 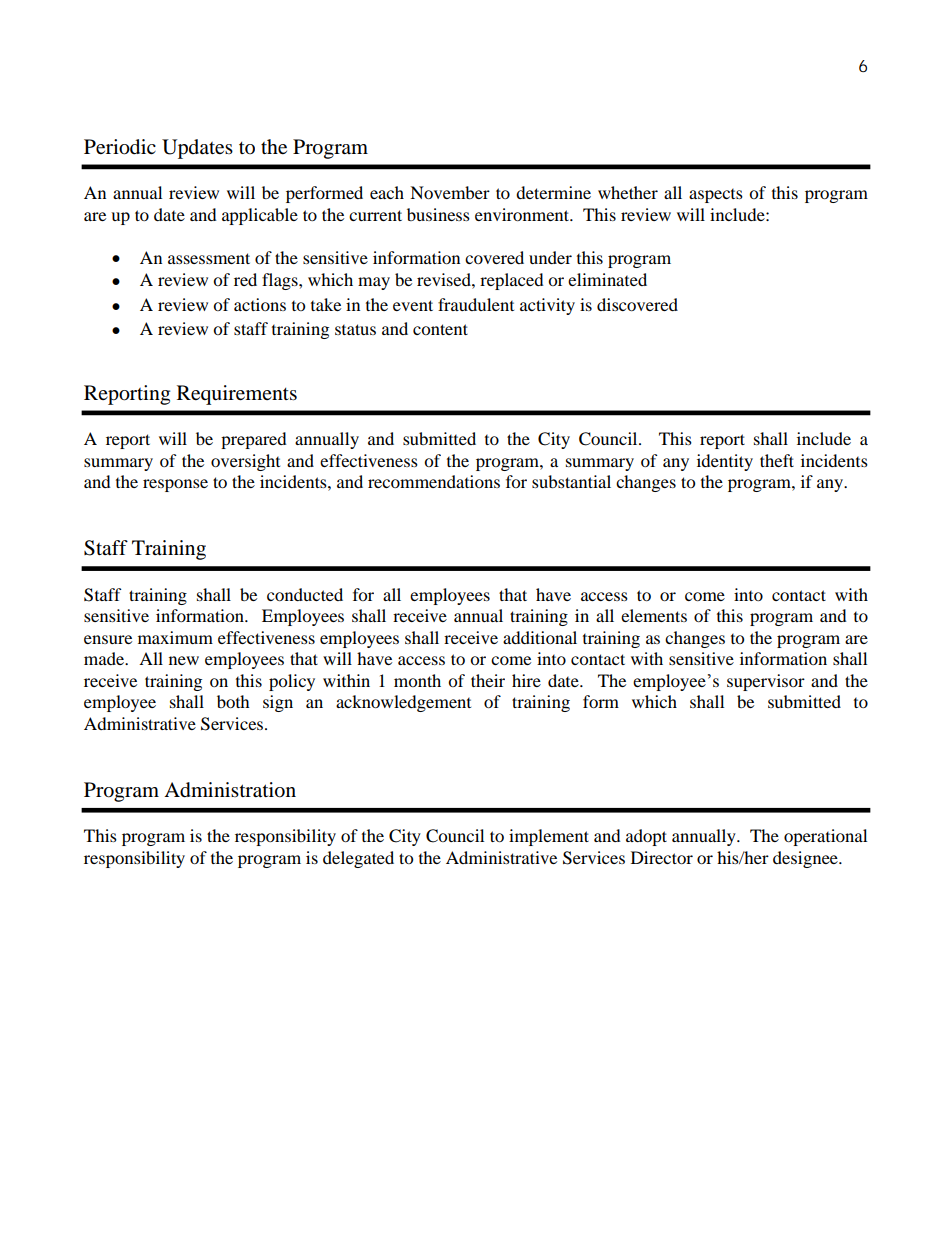 I want to click on Administration, so click(x=230, y=790).
